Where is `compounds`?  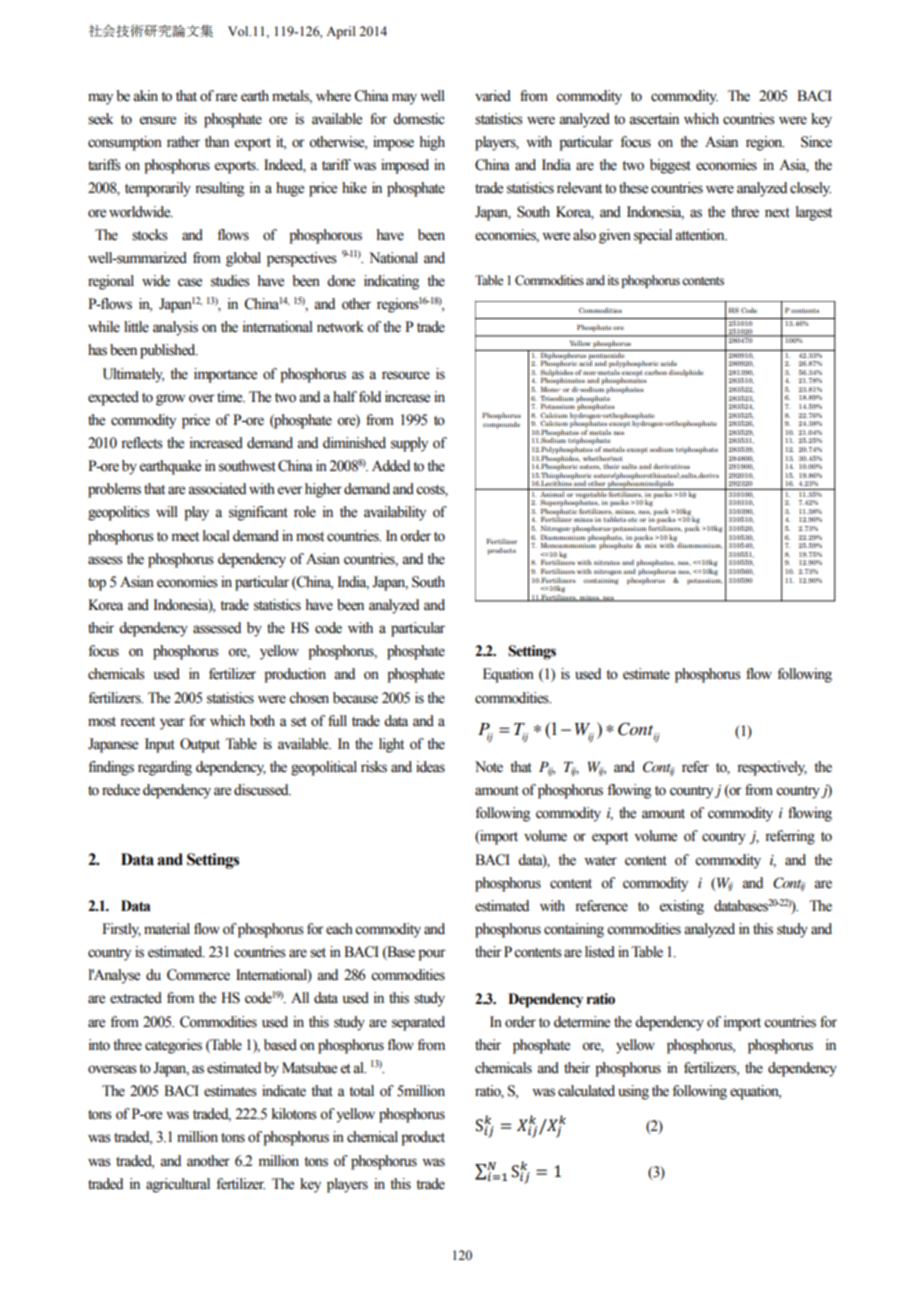
compounds is located at coordinates (501, 424).
